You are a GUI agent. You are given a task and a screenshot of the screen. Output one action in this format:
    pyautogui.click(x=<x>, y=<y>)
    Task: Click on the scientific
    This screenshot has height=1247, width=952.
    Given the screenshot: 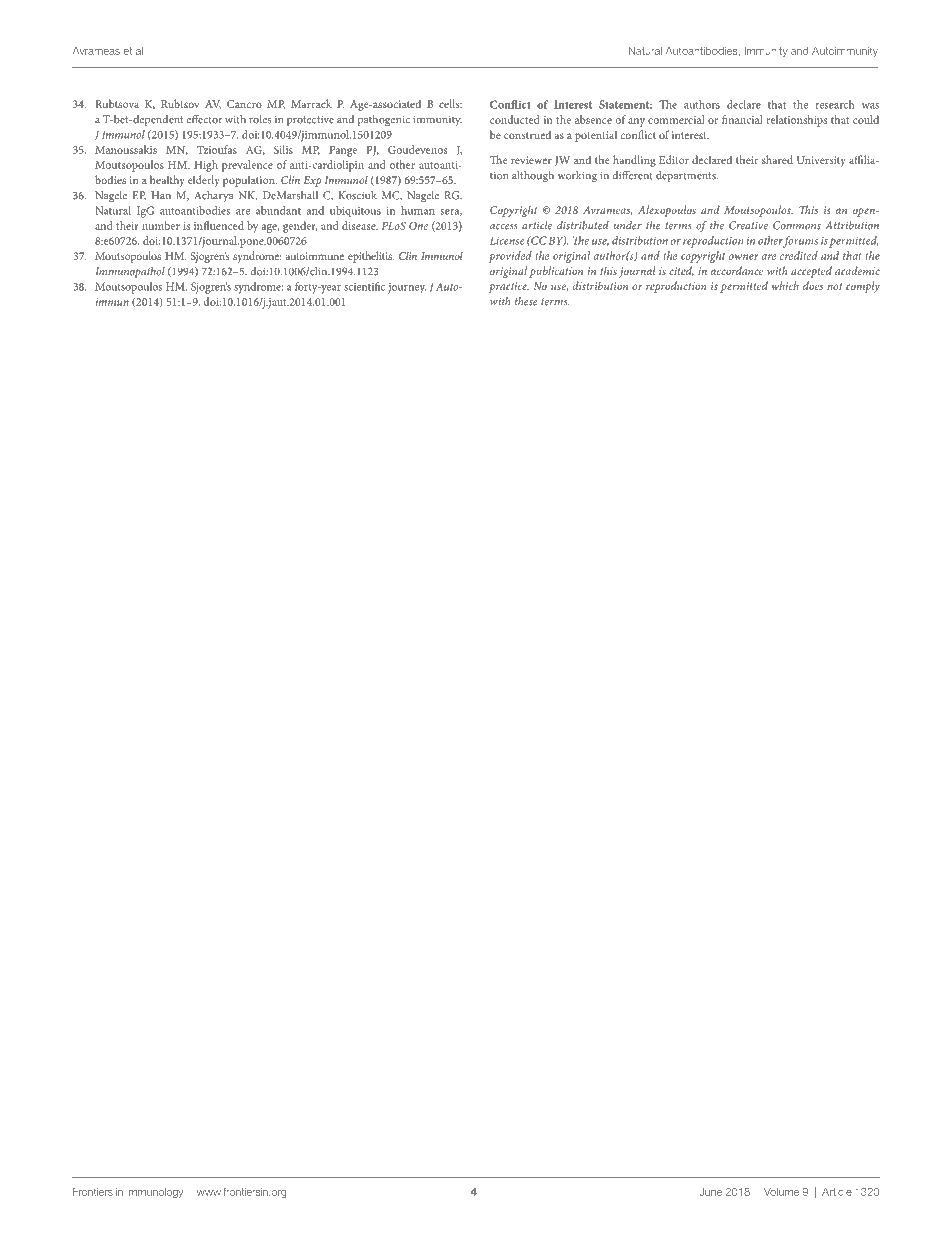 What is the action you would take?
    pyautogui.click(x=364, y=286)
